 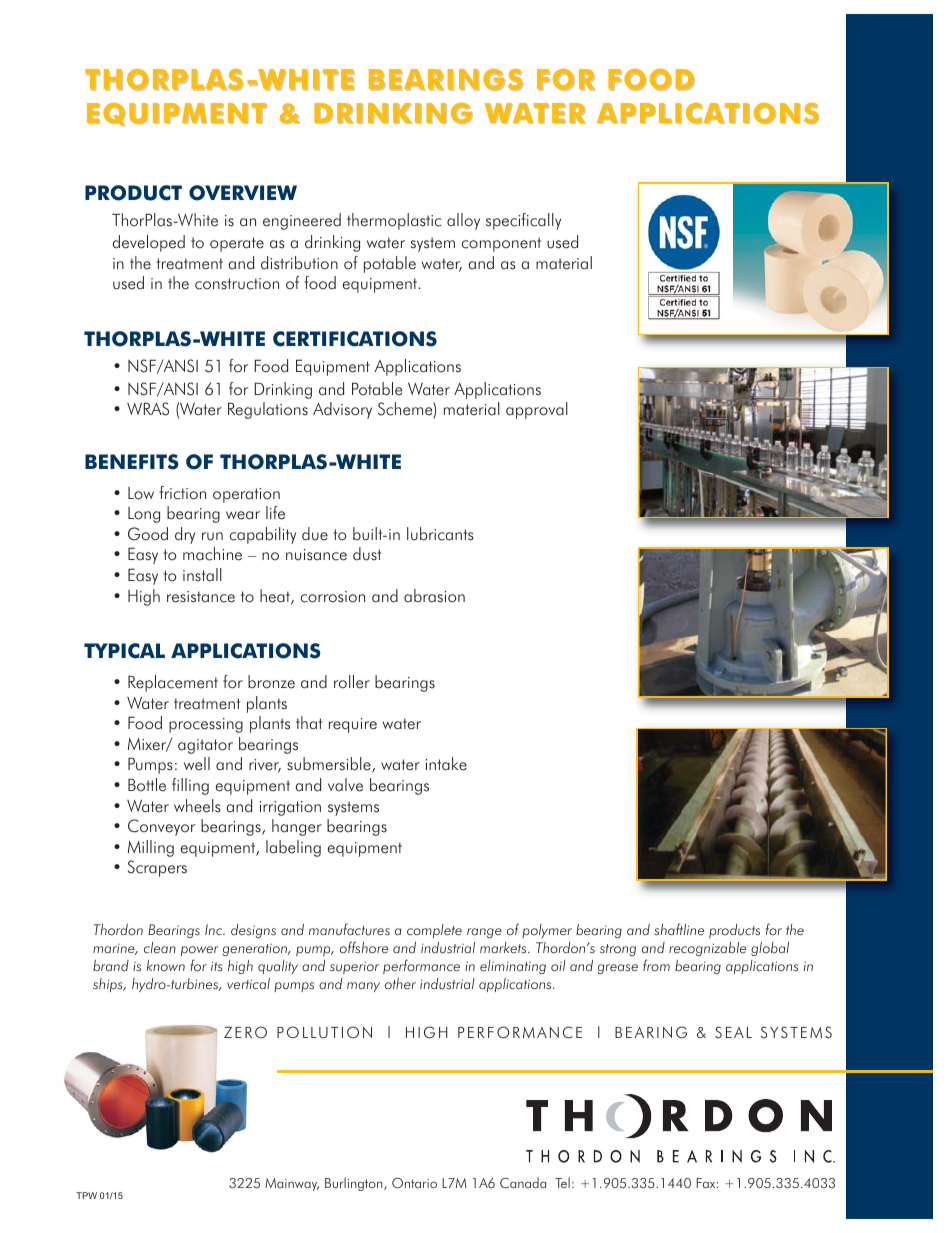 I want to click on lubricants, so click(x=440, y=534).
